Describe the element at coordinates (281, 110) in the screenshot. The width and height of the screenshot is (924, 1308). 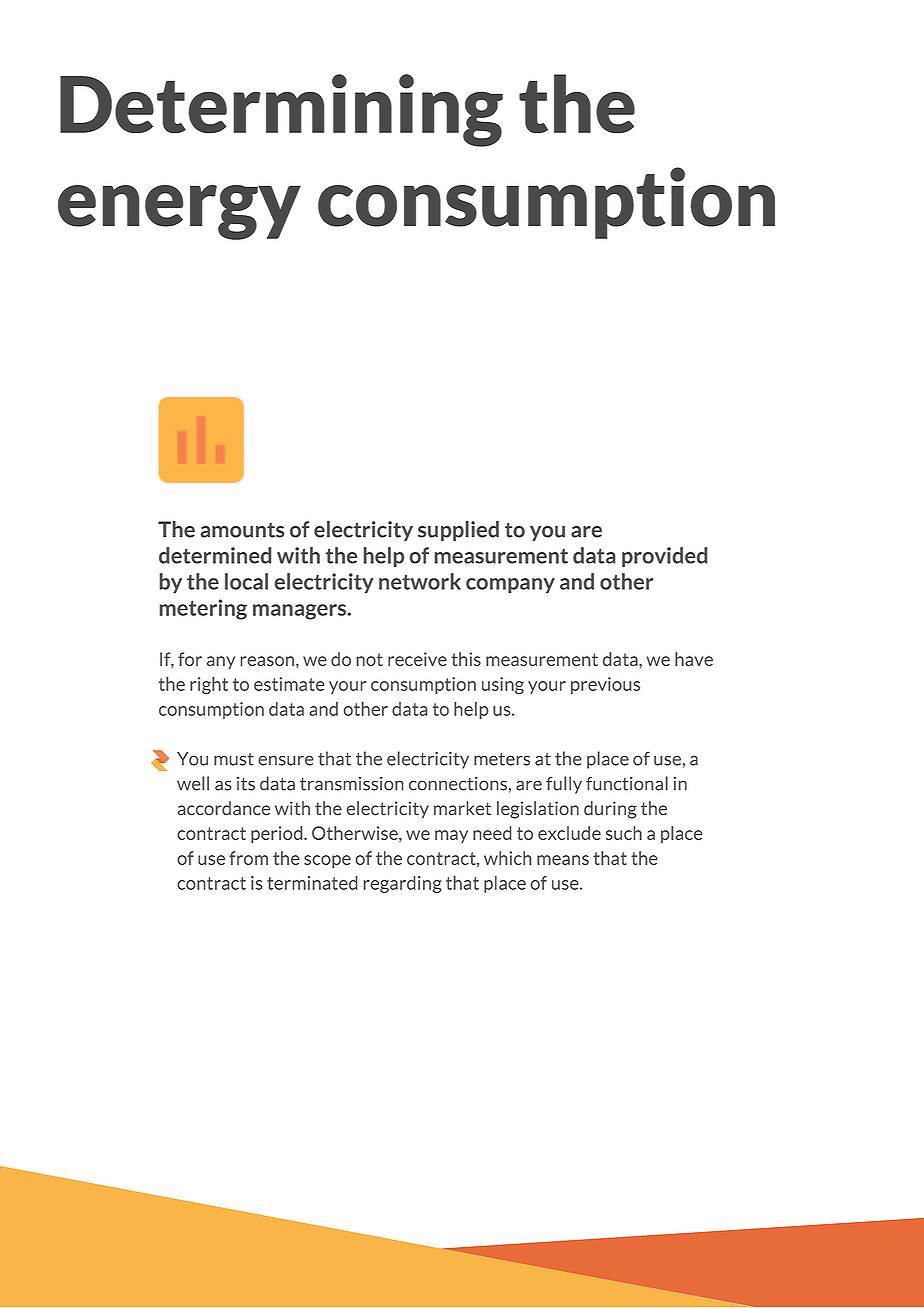
I see `Determining` at that location.
